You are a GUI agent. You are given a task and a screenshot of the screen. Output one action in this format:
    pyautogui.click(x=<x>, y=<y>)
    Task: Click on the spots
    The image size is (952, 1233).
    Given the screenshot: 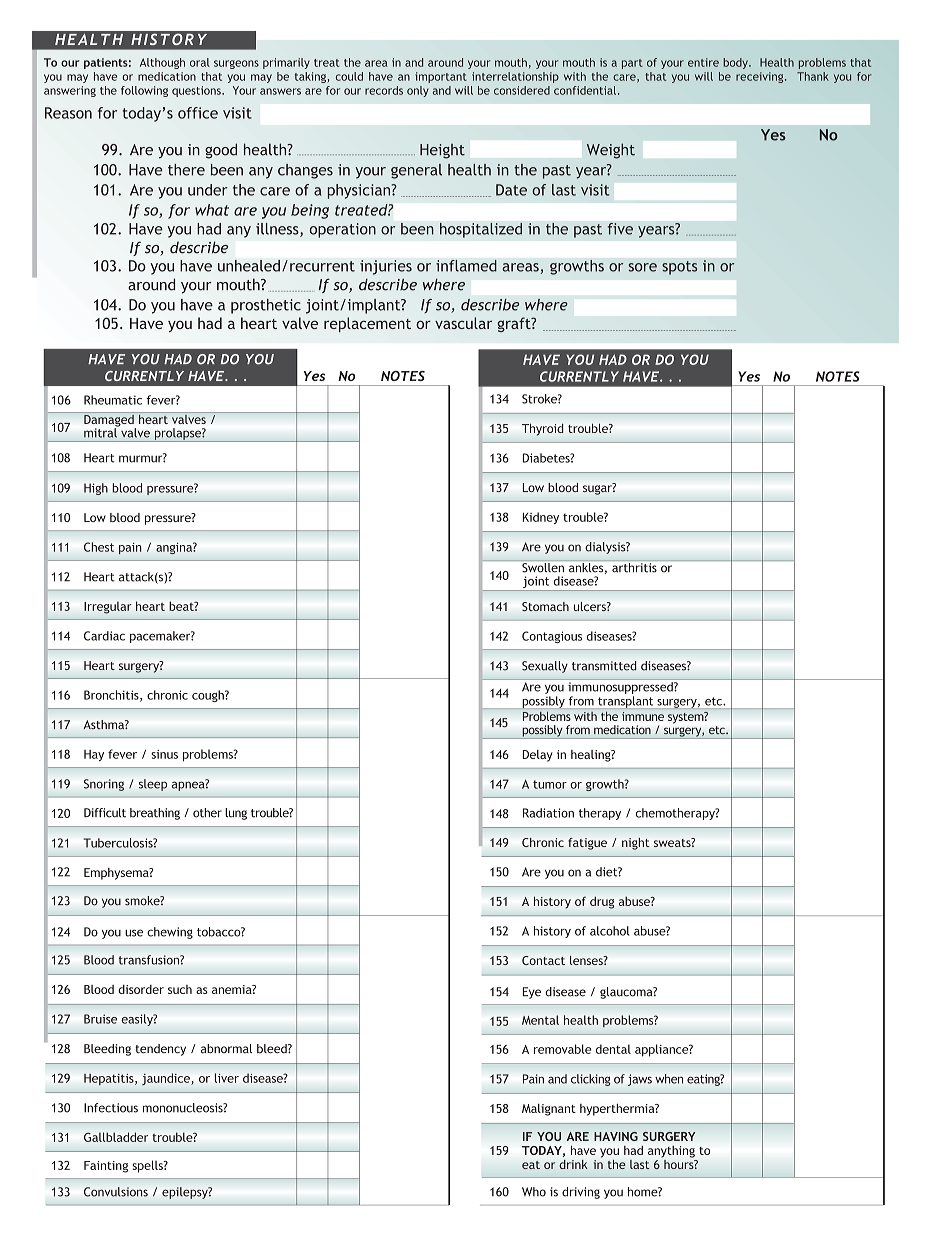 What is the action you would take?
    pyautogui.click(x=680, y=268)
